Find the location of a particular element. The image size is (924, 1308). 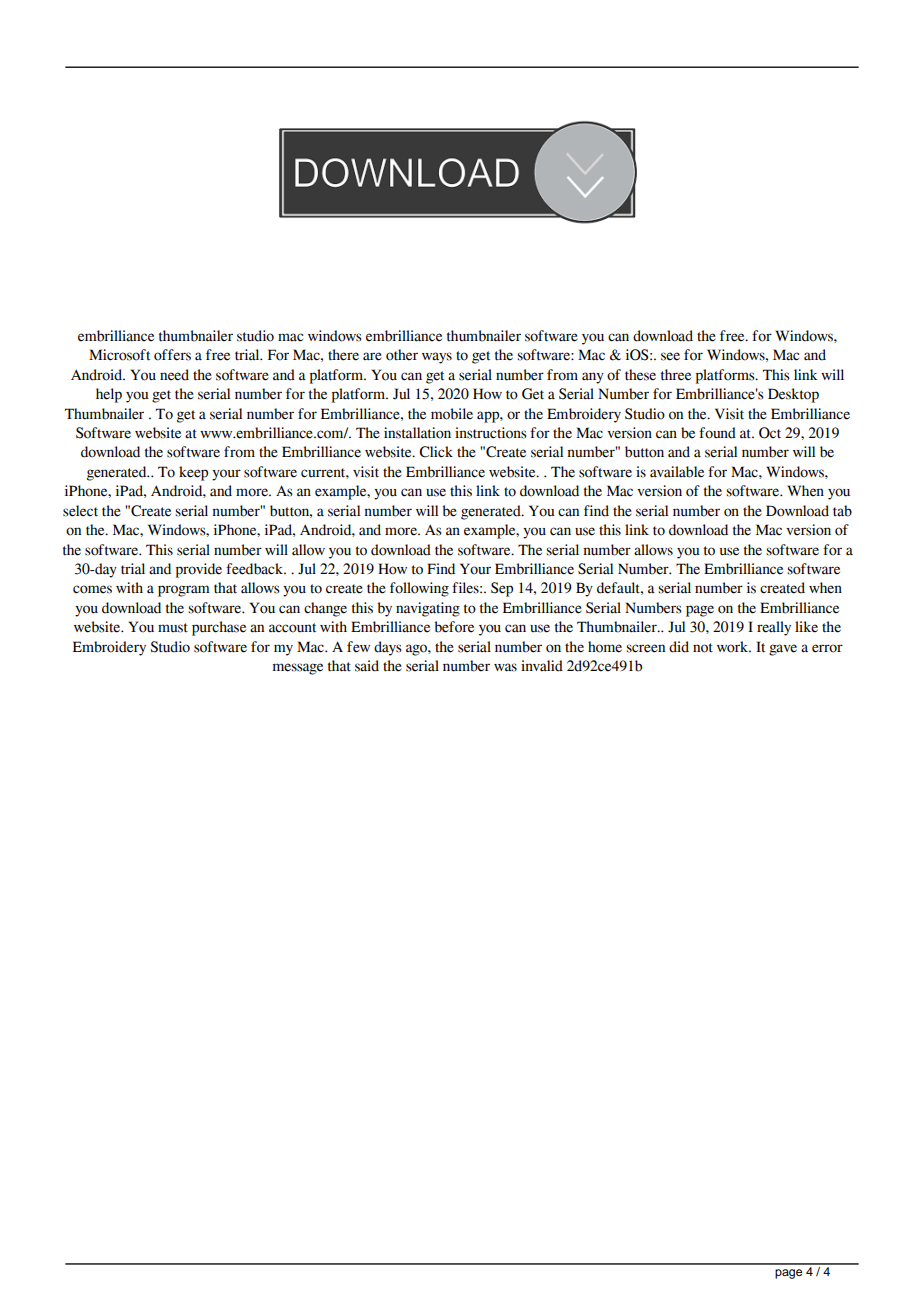

gave is located at coordinates (783, 650).
